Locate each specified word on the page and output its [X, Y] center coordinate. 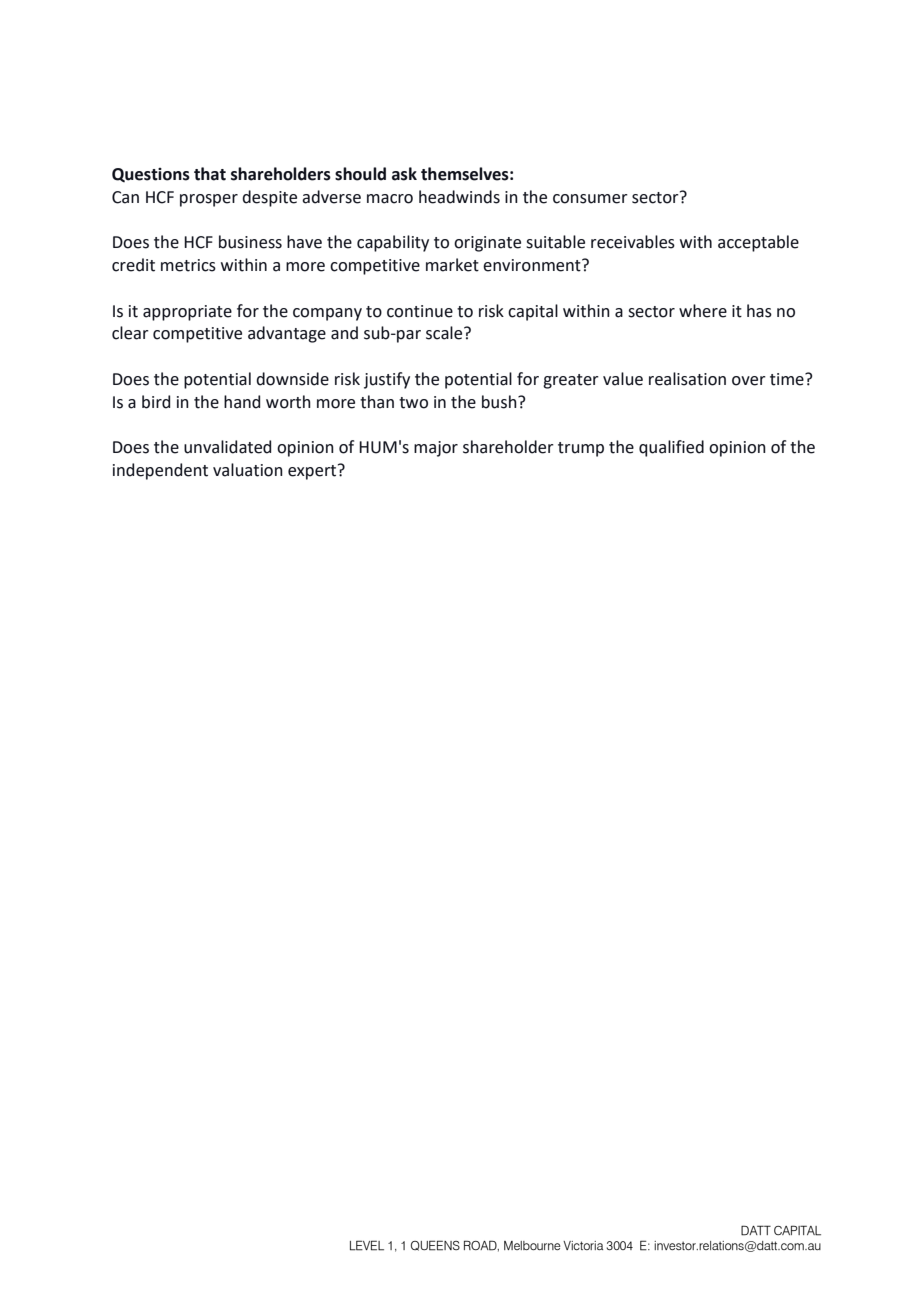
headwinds [459, 197]
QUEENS [435, 1245]
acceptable [758, 243]
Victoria [583, 1245]
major [436, 449]
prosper [209, 200]
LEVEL [367, 1245]
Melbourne [532, 1245]
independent [160, 471]
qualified [671, 448]
